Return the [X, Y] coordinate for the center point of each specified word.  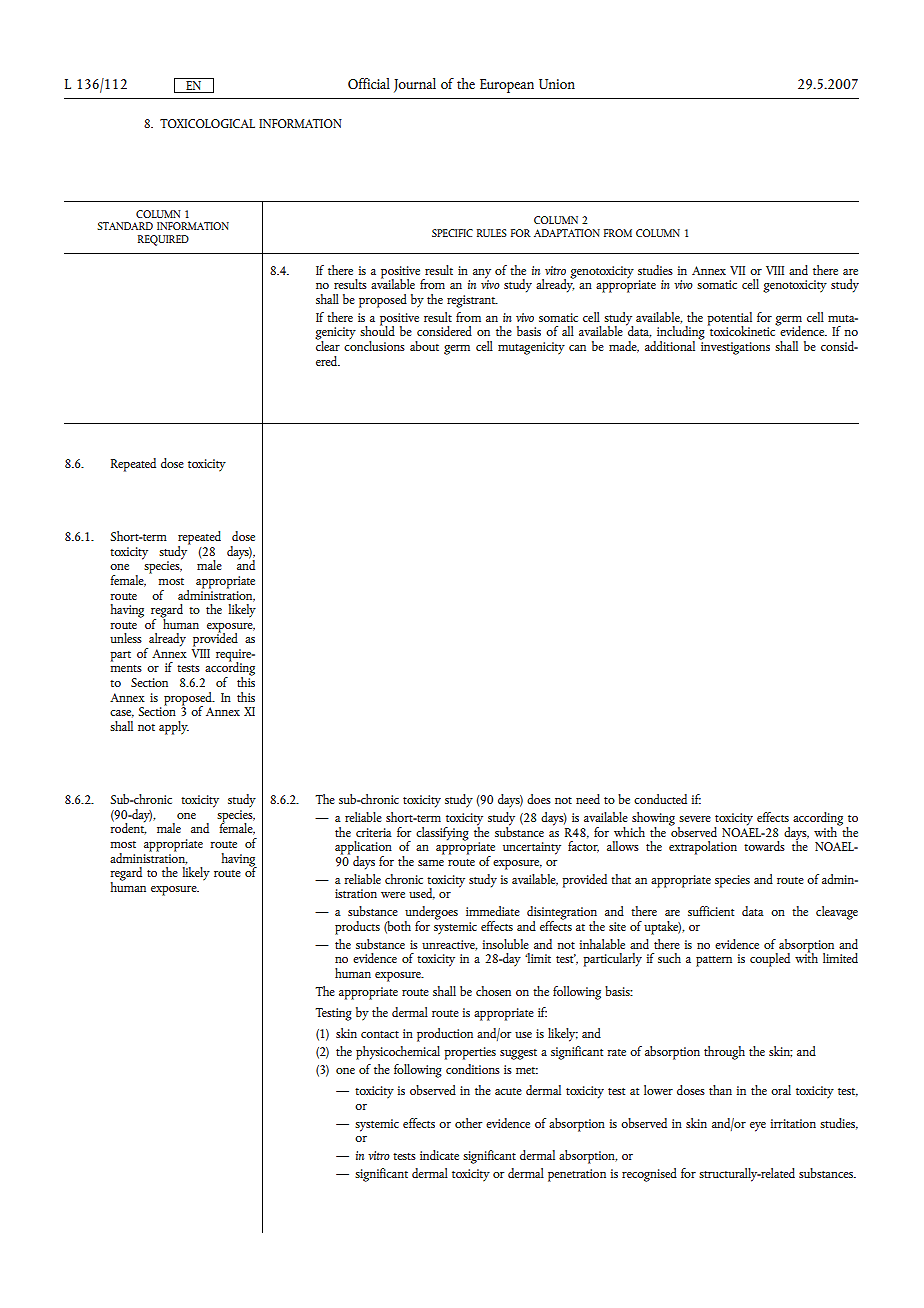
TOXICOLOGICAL [207, 123]
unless [126, 638]
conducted [660, 799]
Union [557, 84]
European [507, 86]
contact [380, 1034]
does [539, 799]
